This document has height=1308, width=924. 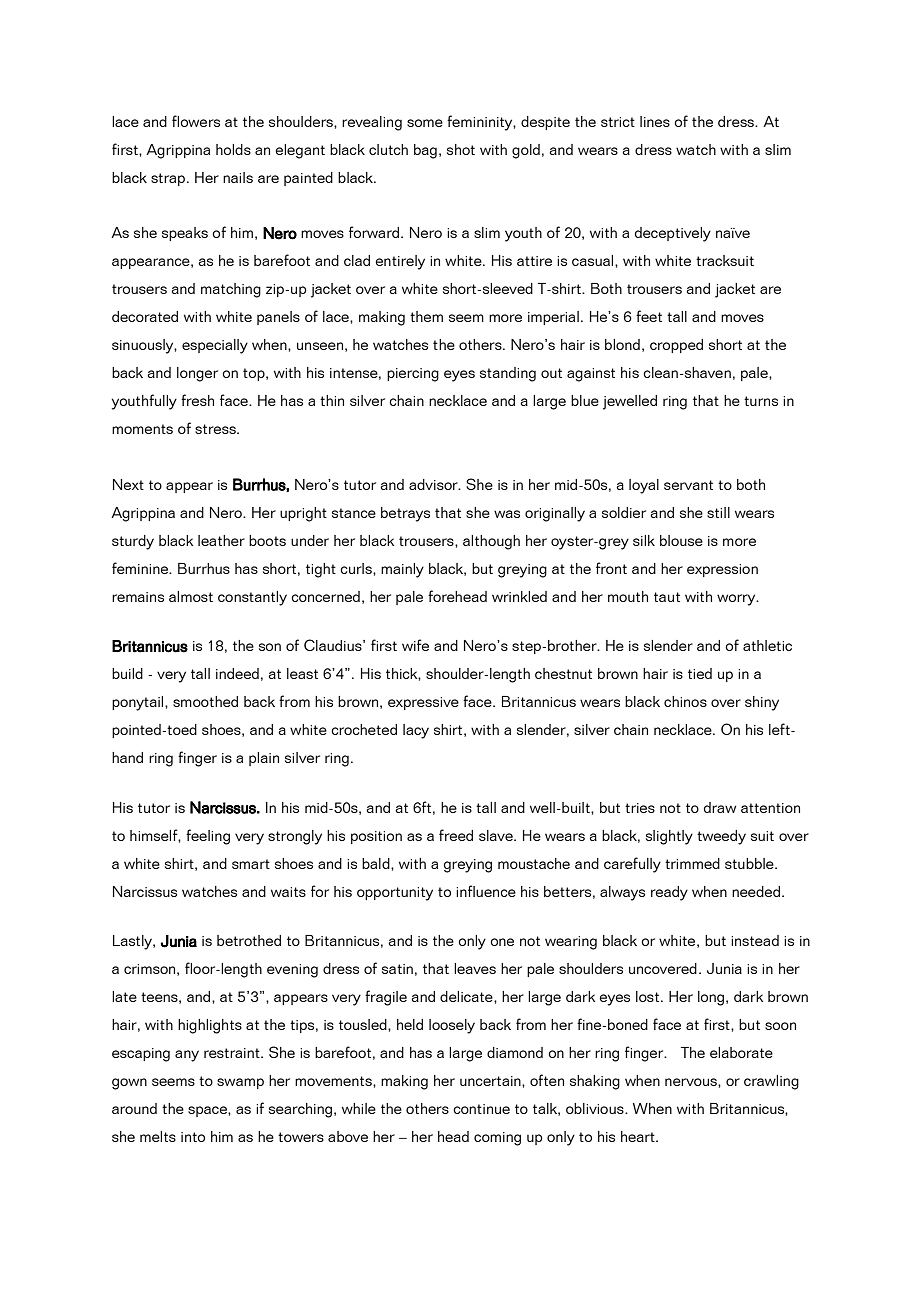 I want to click on trimmed, so click(x=692, y=863).
